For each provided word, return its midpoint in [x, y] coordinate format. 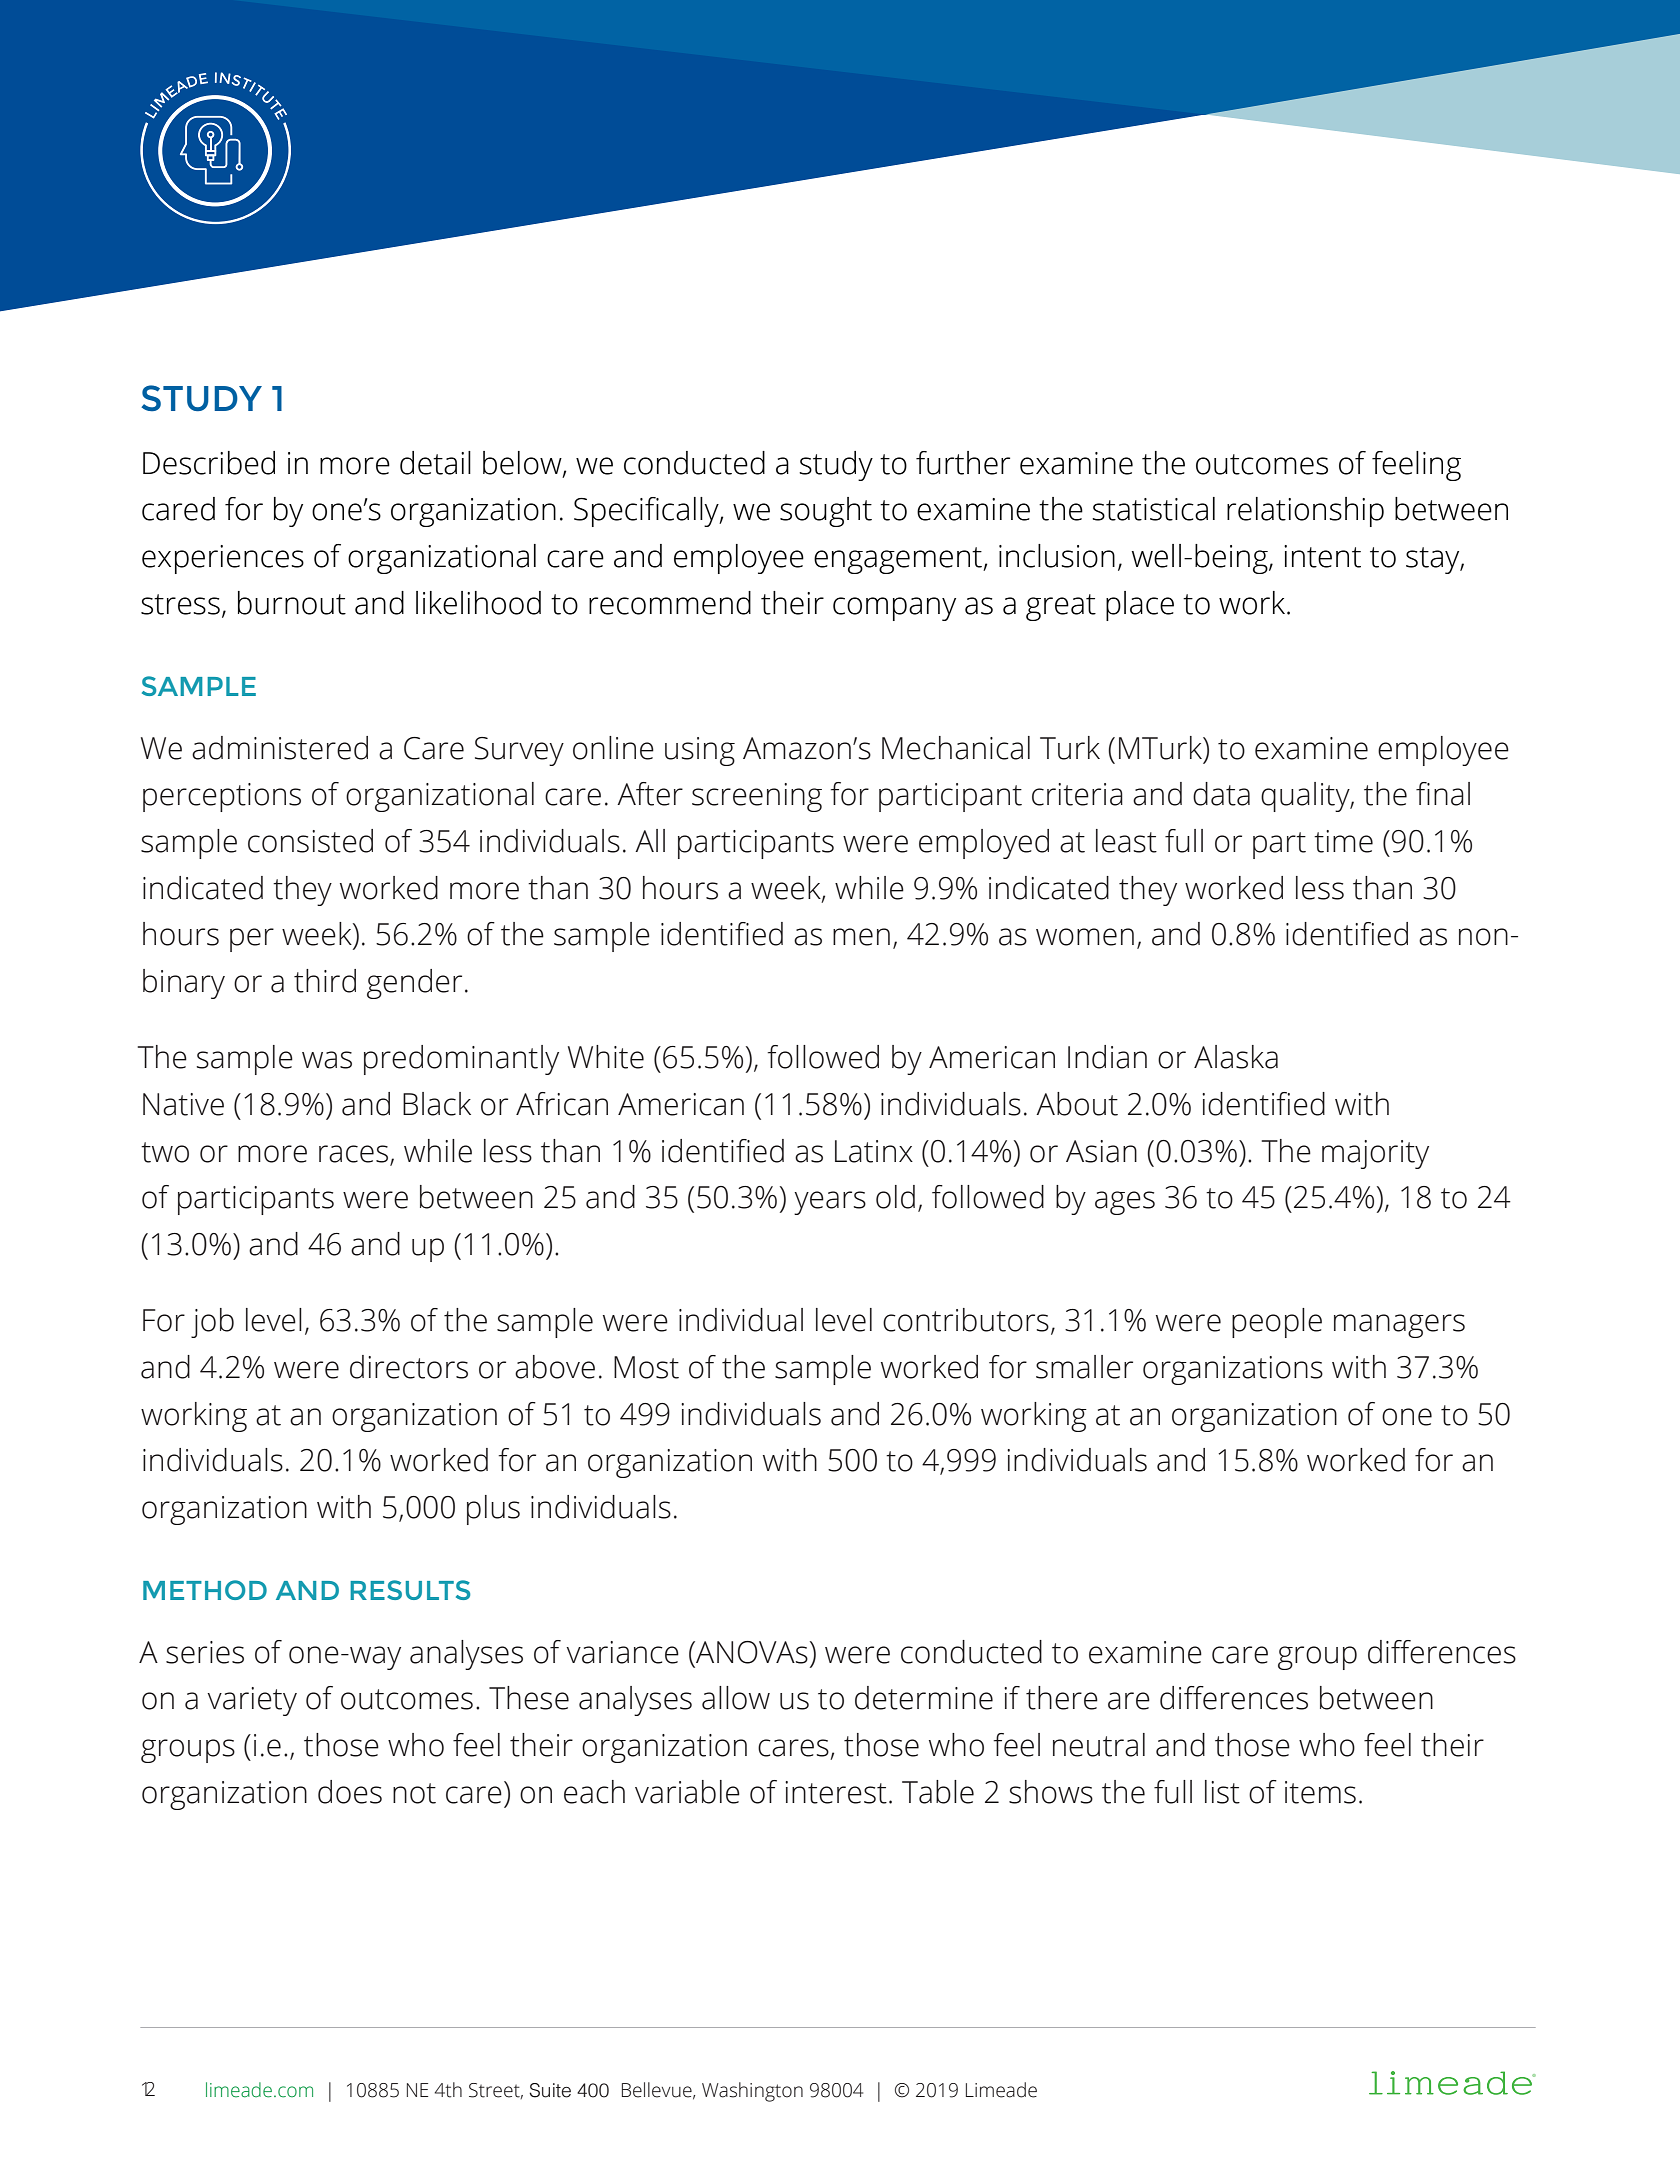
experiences [223, 559]
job [212, 1323]
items [1320, 1792]
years [830, 1203]
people [1277, 1323]
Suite [550, 2090]
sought [826, 512]
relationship [1305, 512]
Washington [752, 2092]
